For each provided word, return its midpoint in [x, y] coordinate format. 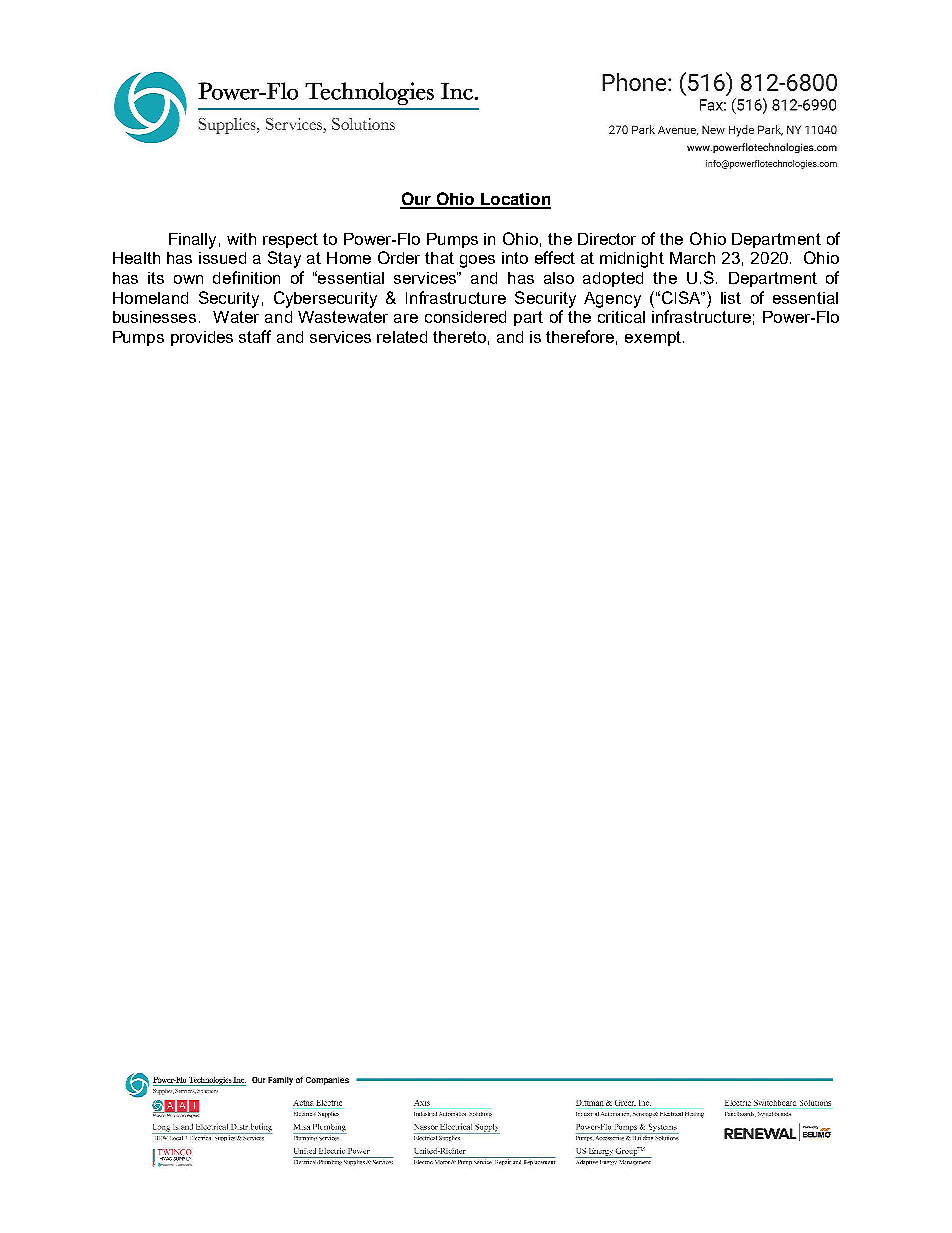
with [241, 239]
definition [246, 277]
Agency [612, 300]
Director [607, 239]
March [692, 258]
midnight [632, 260]
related [402, 337]
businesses [154, 317]
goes [477, 261]
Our [417, 200]
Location [515, 200]
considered [465, 317]
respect [290, 240]
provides [202, 338]
